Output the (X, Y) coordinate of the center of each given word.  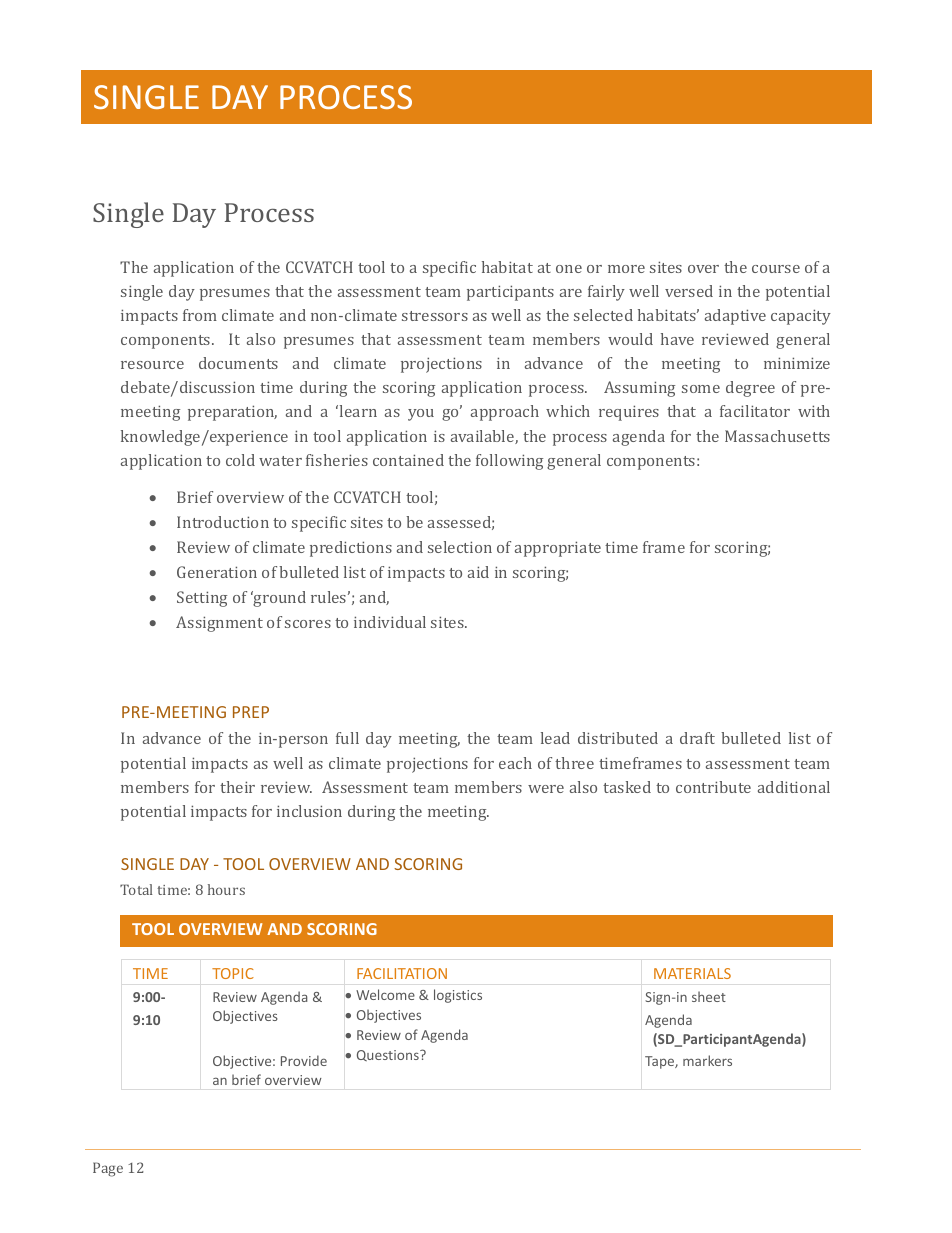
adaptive (735, 317)
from (200, 315)
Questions (389, 1055)
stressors (435, 316)
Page (108, 1169)
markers (707, 1060)
